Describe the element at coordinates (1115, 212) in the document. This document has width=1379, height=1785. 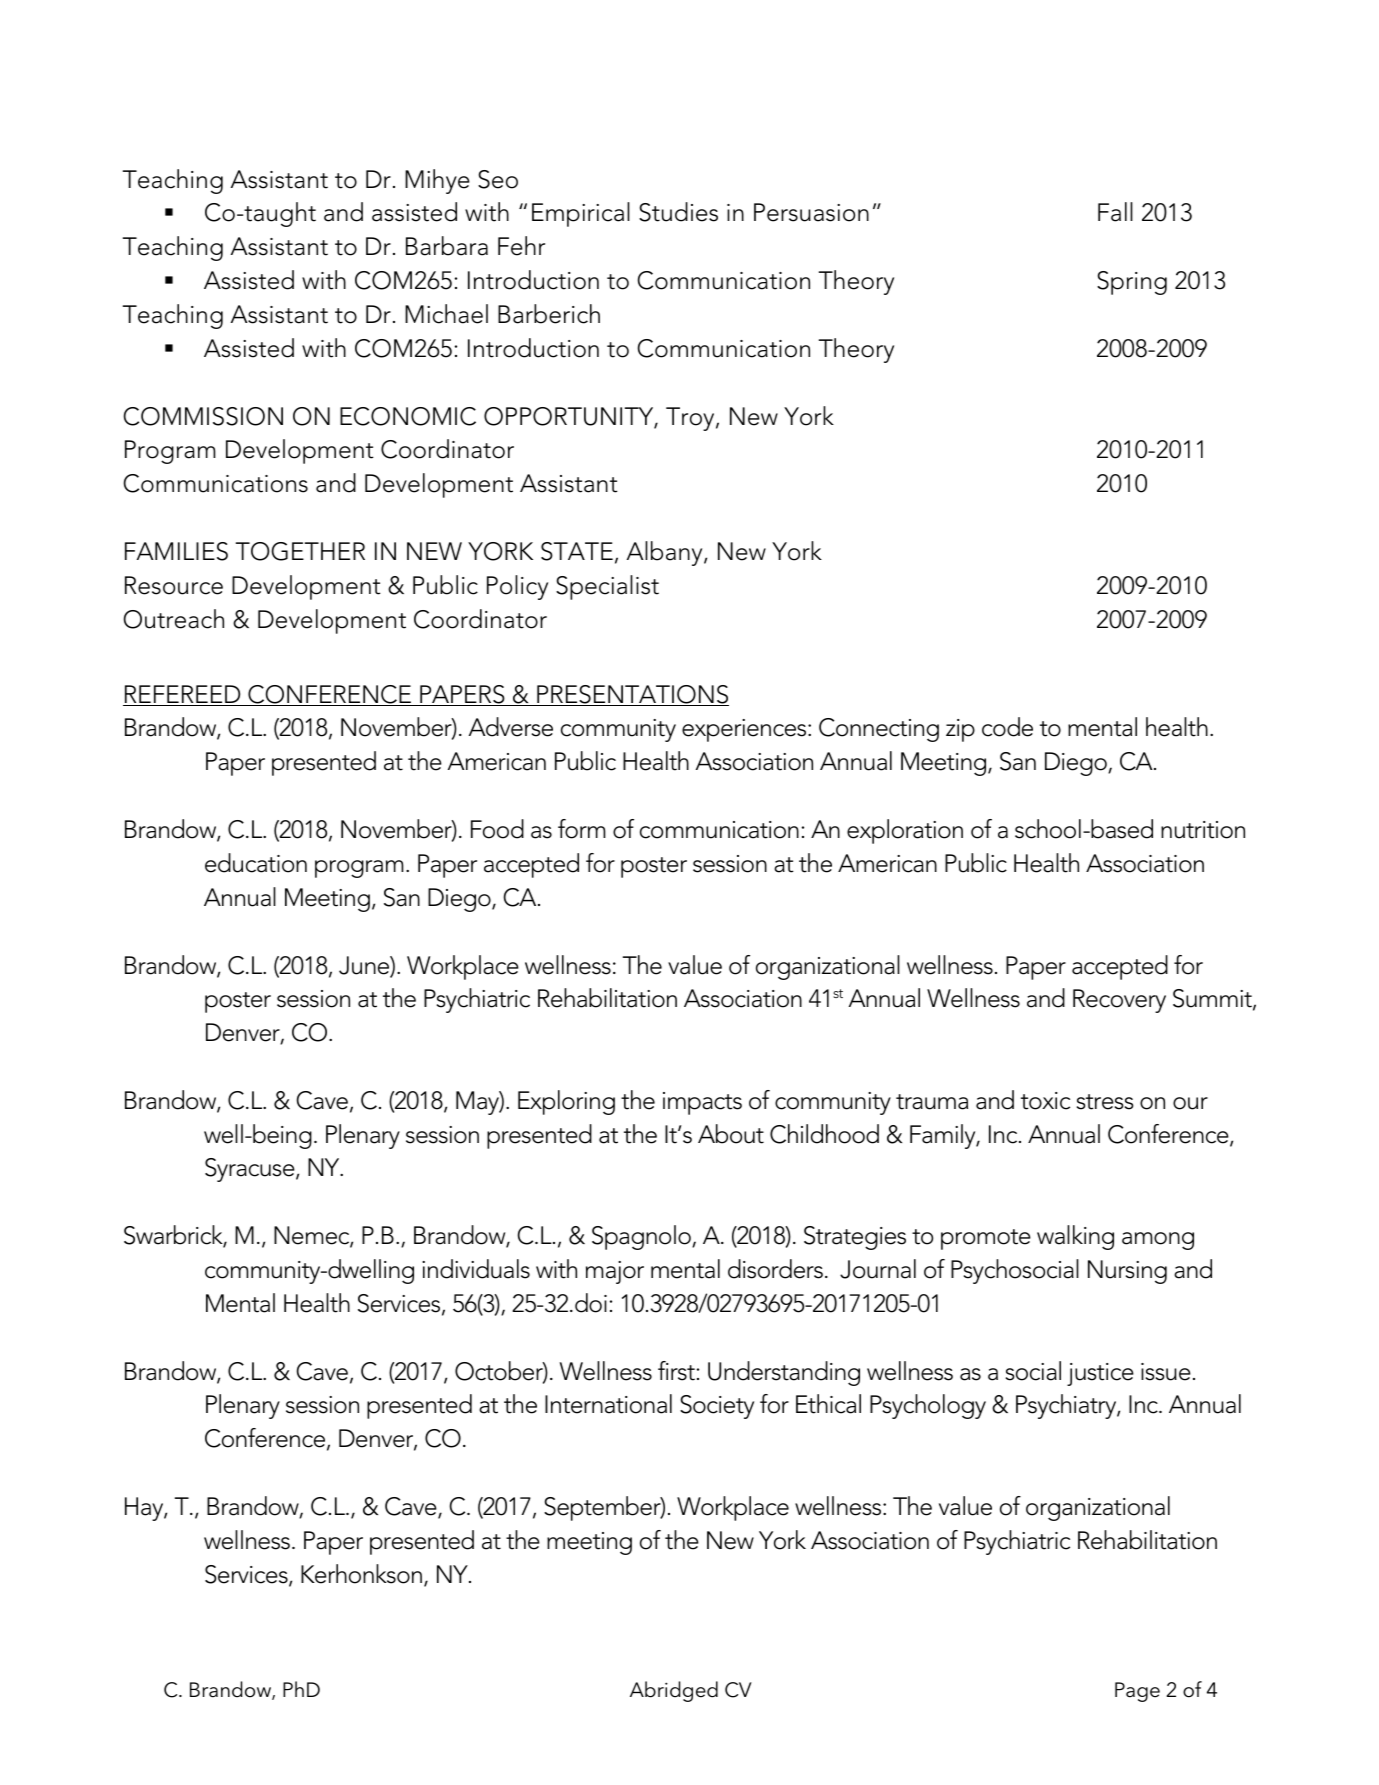
I see `Fall` at that location.
